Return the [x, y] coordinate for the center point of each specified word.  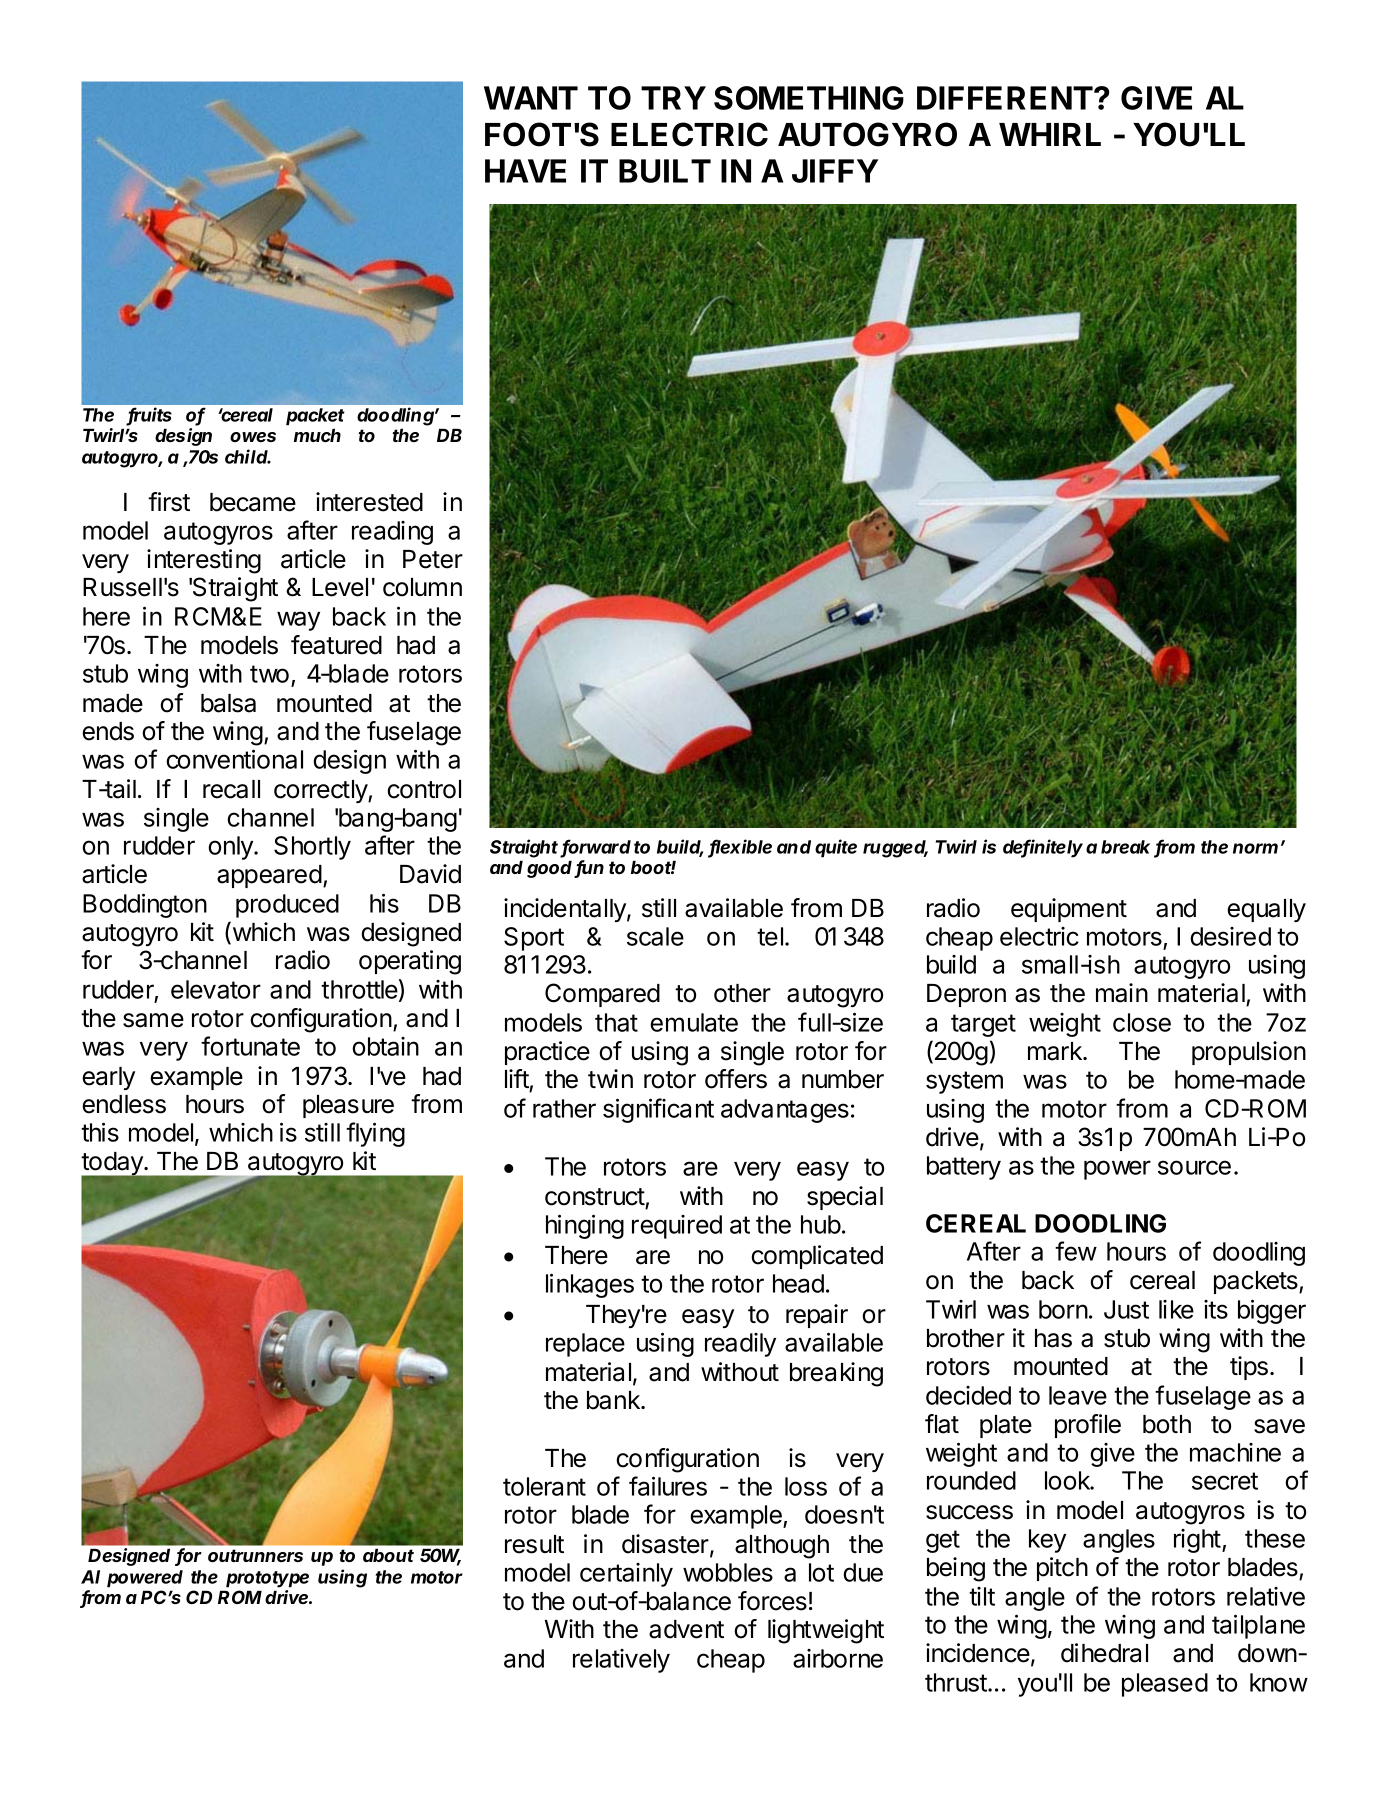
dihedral [1104, 1653]
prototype [267, 1579]
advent [686, 1629]
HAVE [525, 171]
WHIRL [1050, 134]
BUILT [665, 171]
